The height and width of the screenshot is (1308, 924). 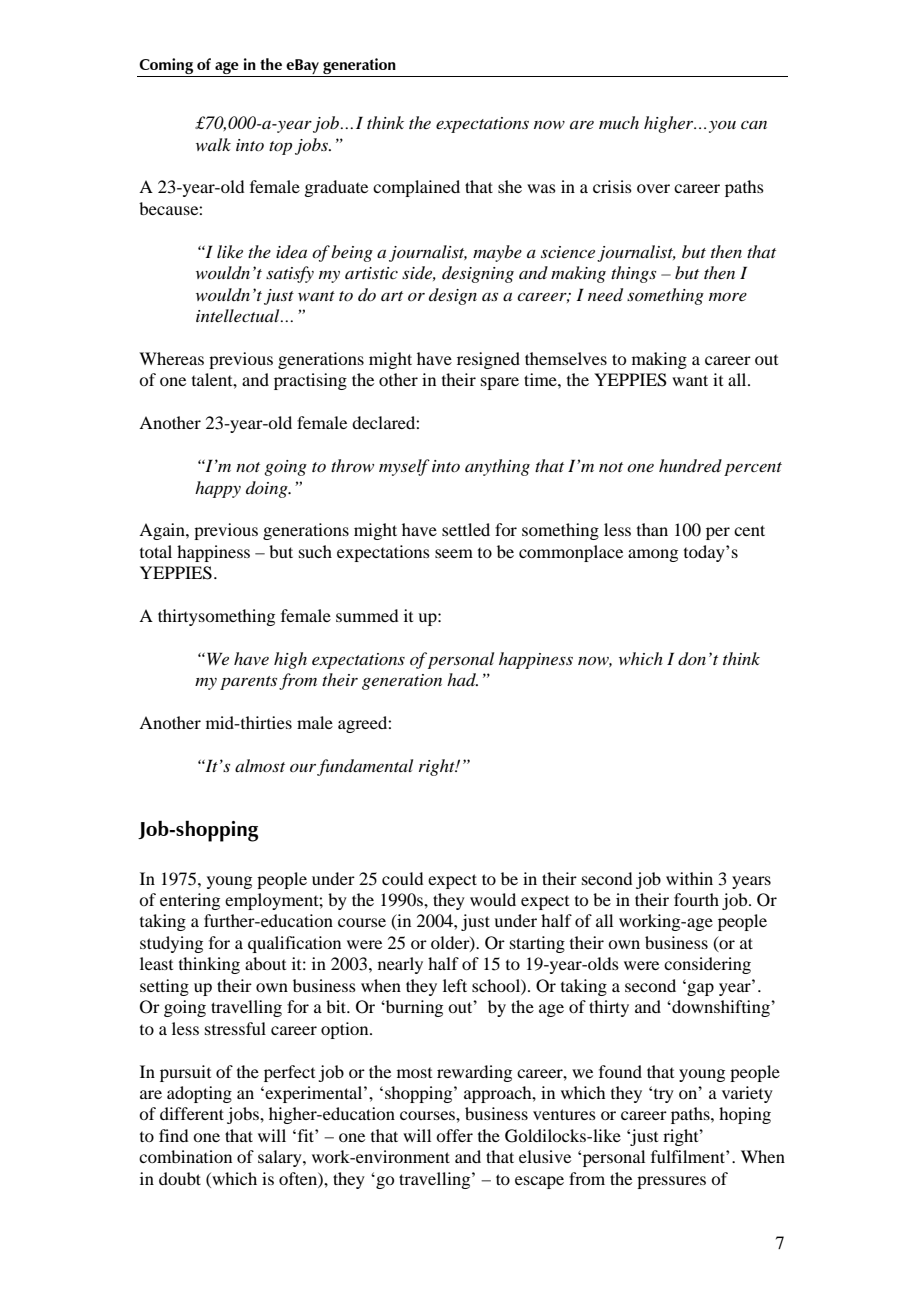 I want to click on pressures, so click(x=671, y=1182).
